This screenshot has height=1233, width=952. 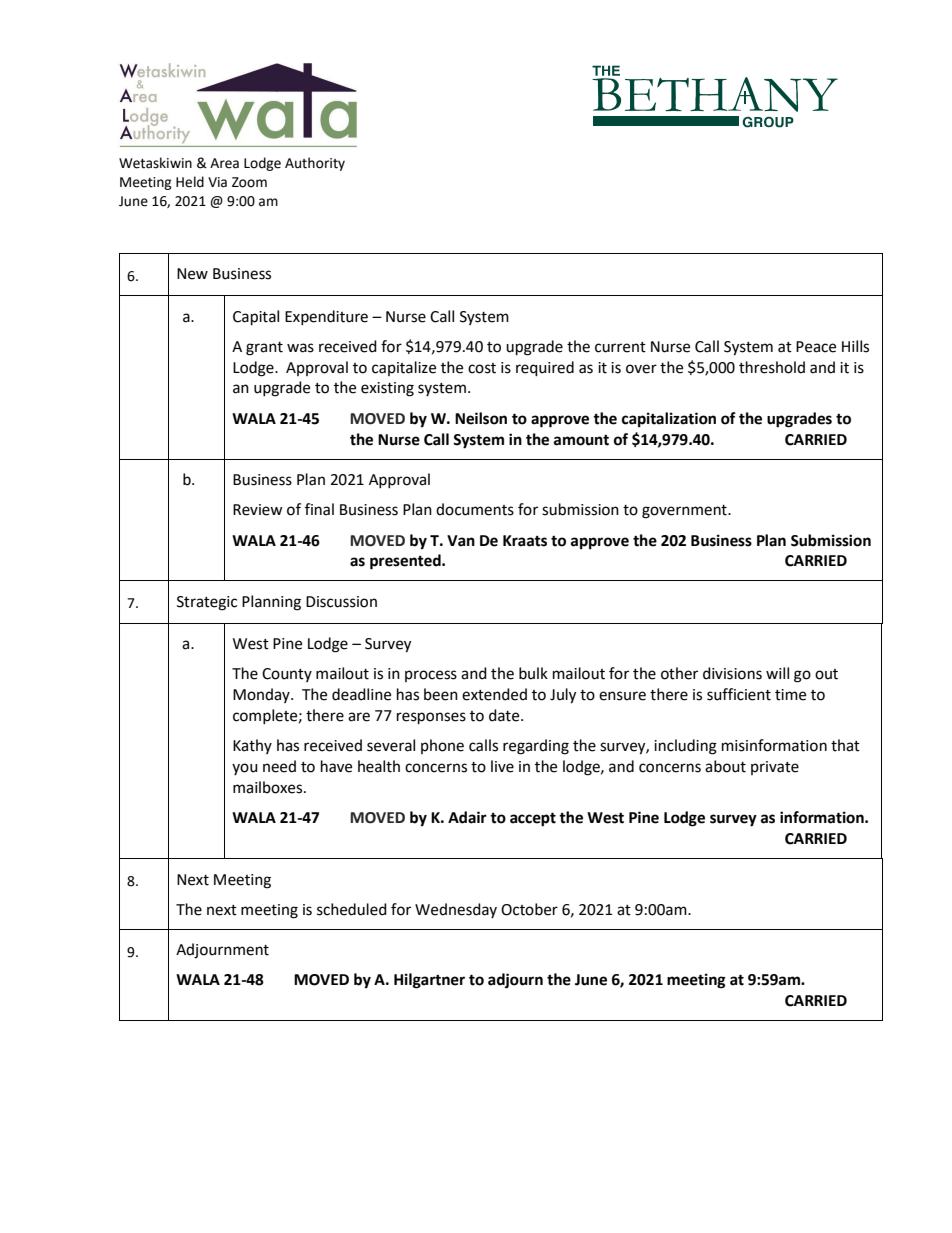 What do you see at coordinates (461, 541) in the screenshot?
I see `Van` at bounding box center [461, 541].
